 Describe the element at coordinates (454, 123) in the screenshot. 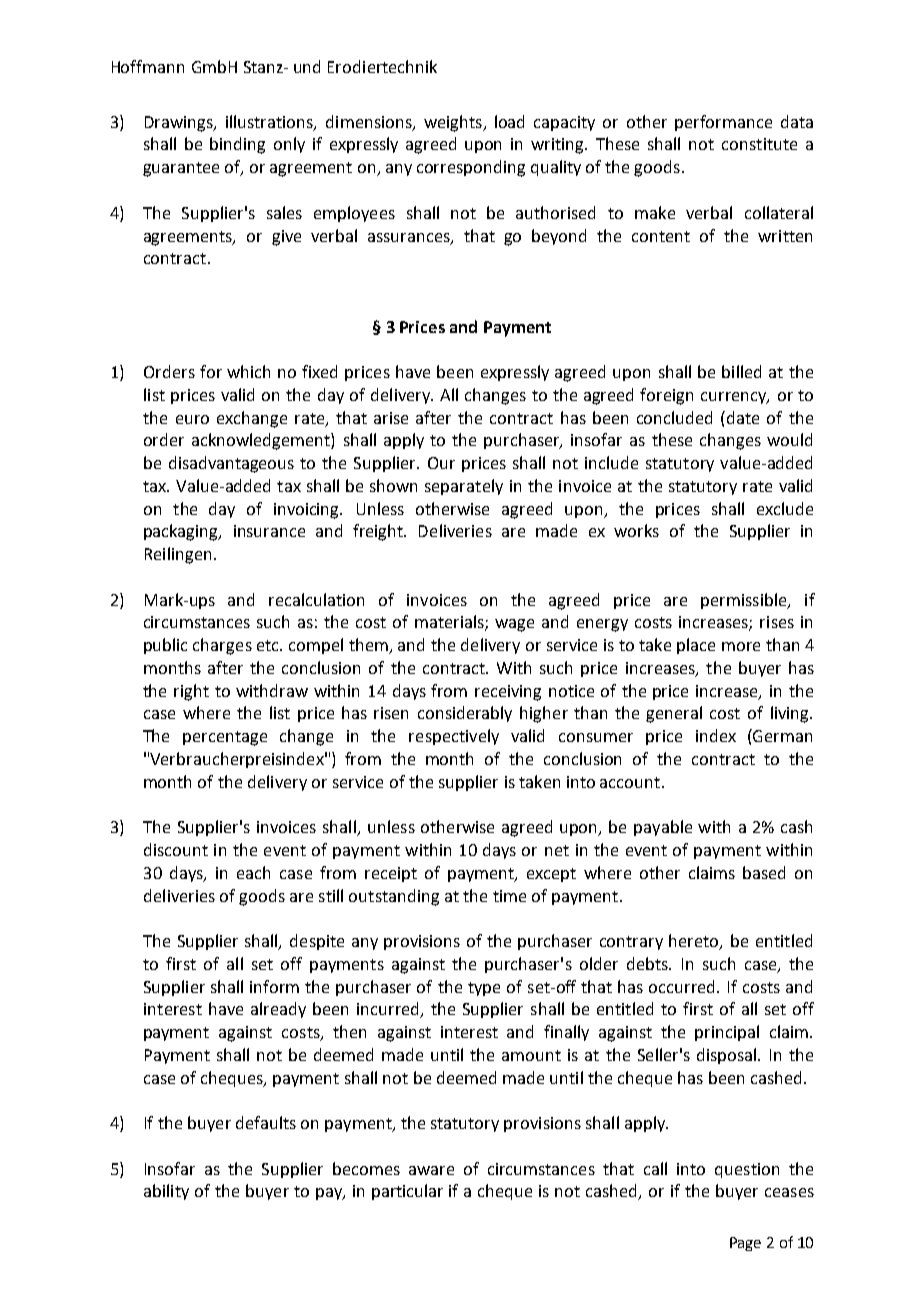

I see `weights` at that location.
